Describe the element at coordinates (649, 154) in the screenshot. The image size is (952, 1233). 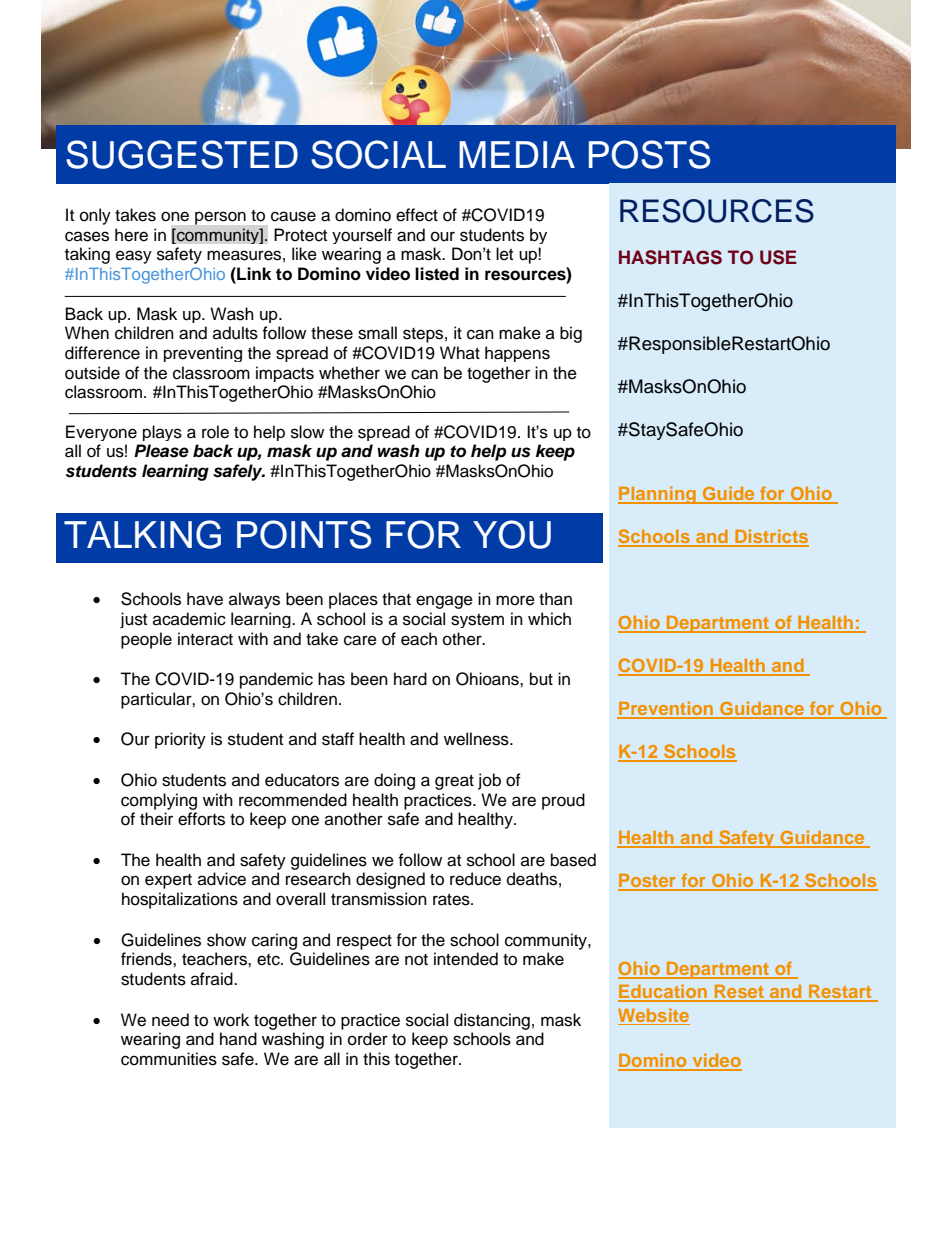
I see `POSTS` at that location.
